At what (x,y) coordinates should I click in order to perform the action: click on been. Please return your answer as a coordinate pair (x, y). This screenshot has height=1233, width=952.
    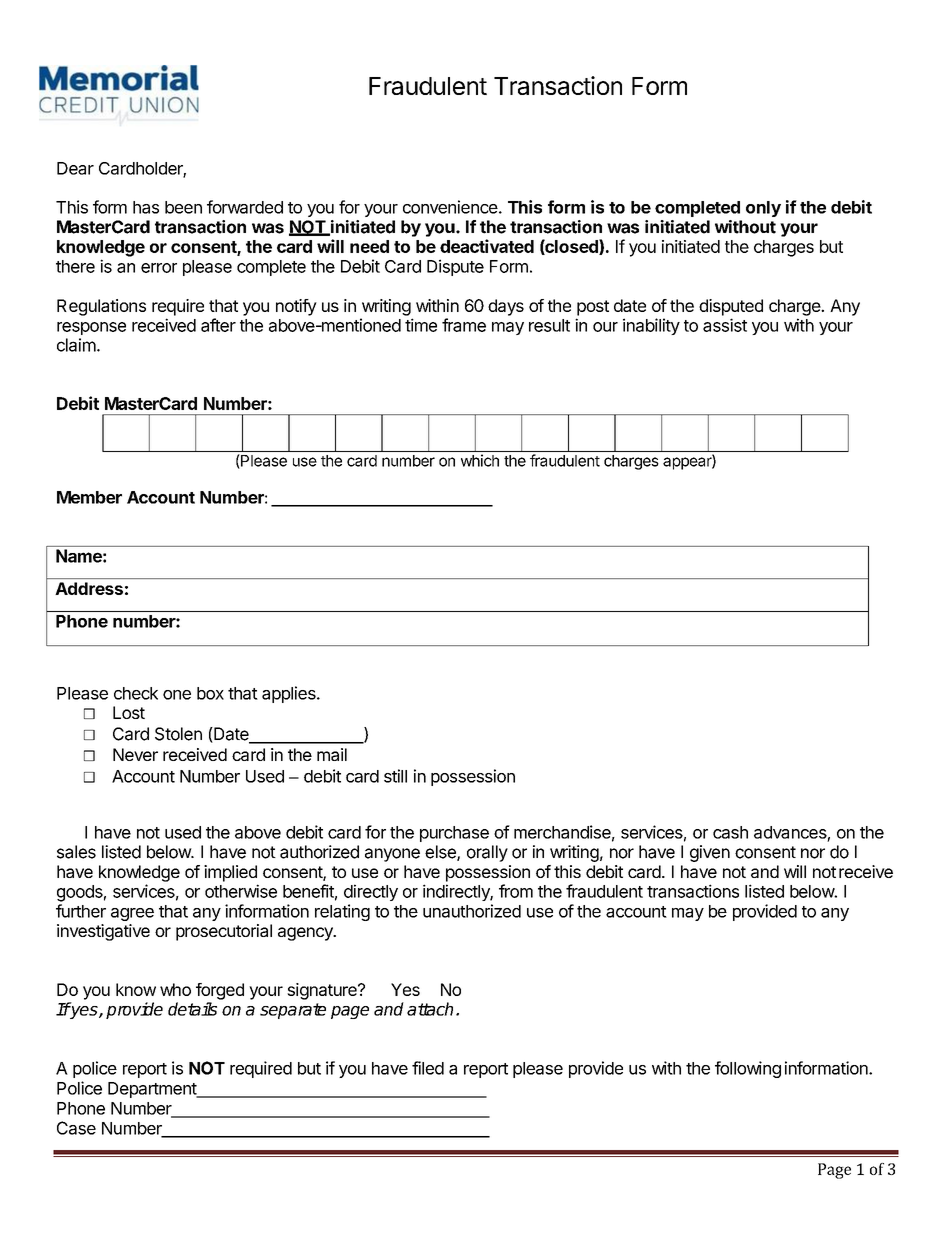
    Looking at the image, I should click on (183, 207).
